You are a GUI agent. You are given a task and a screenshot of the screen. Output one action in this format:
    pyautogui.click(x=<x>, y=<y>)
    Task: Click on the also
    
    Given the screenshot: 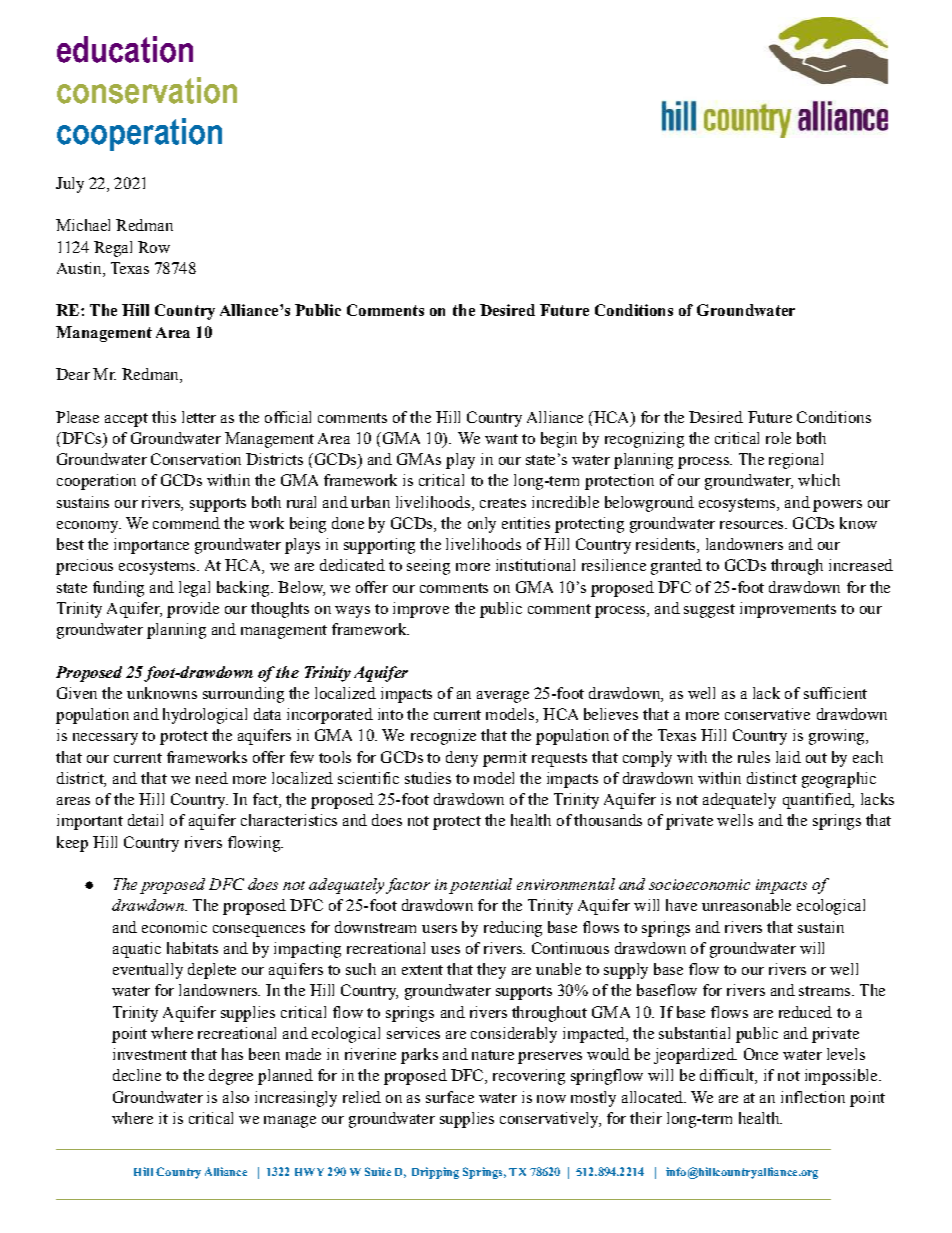 What is the action you would take?
    pyautogui.click(x=236, y=1097)
